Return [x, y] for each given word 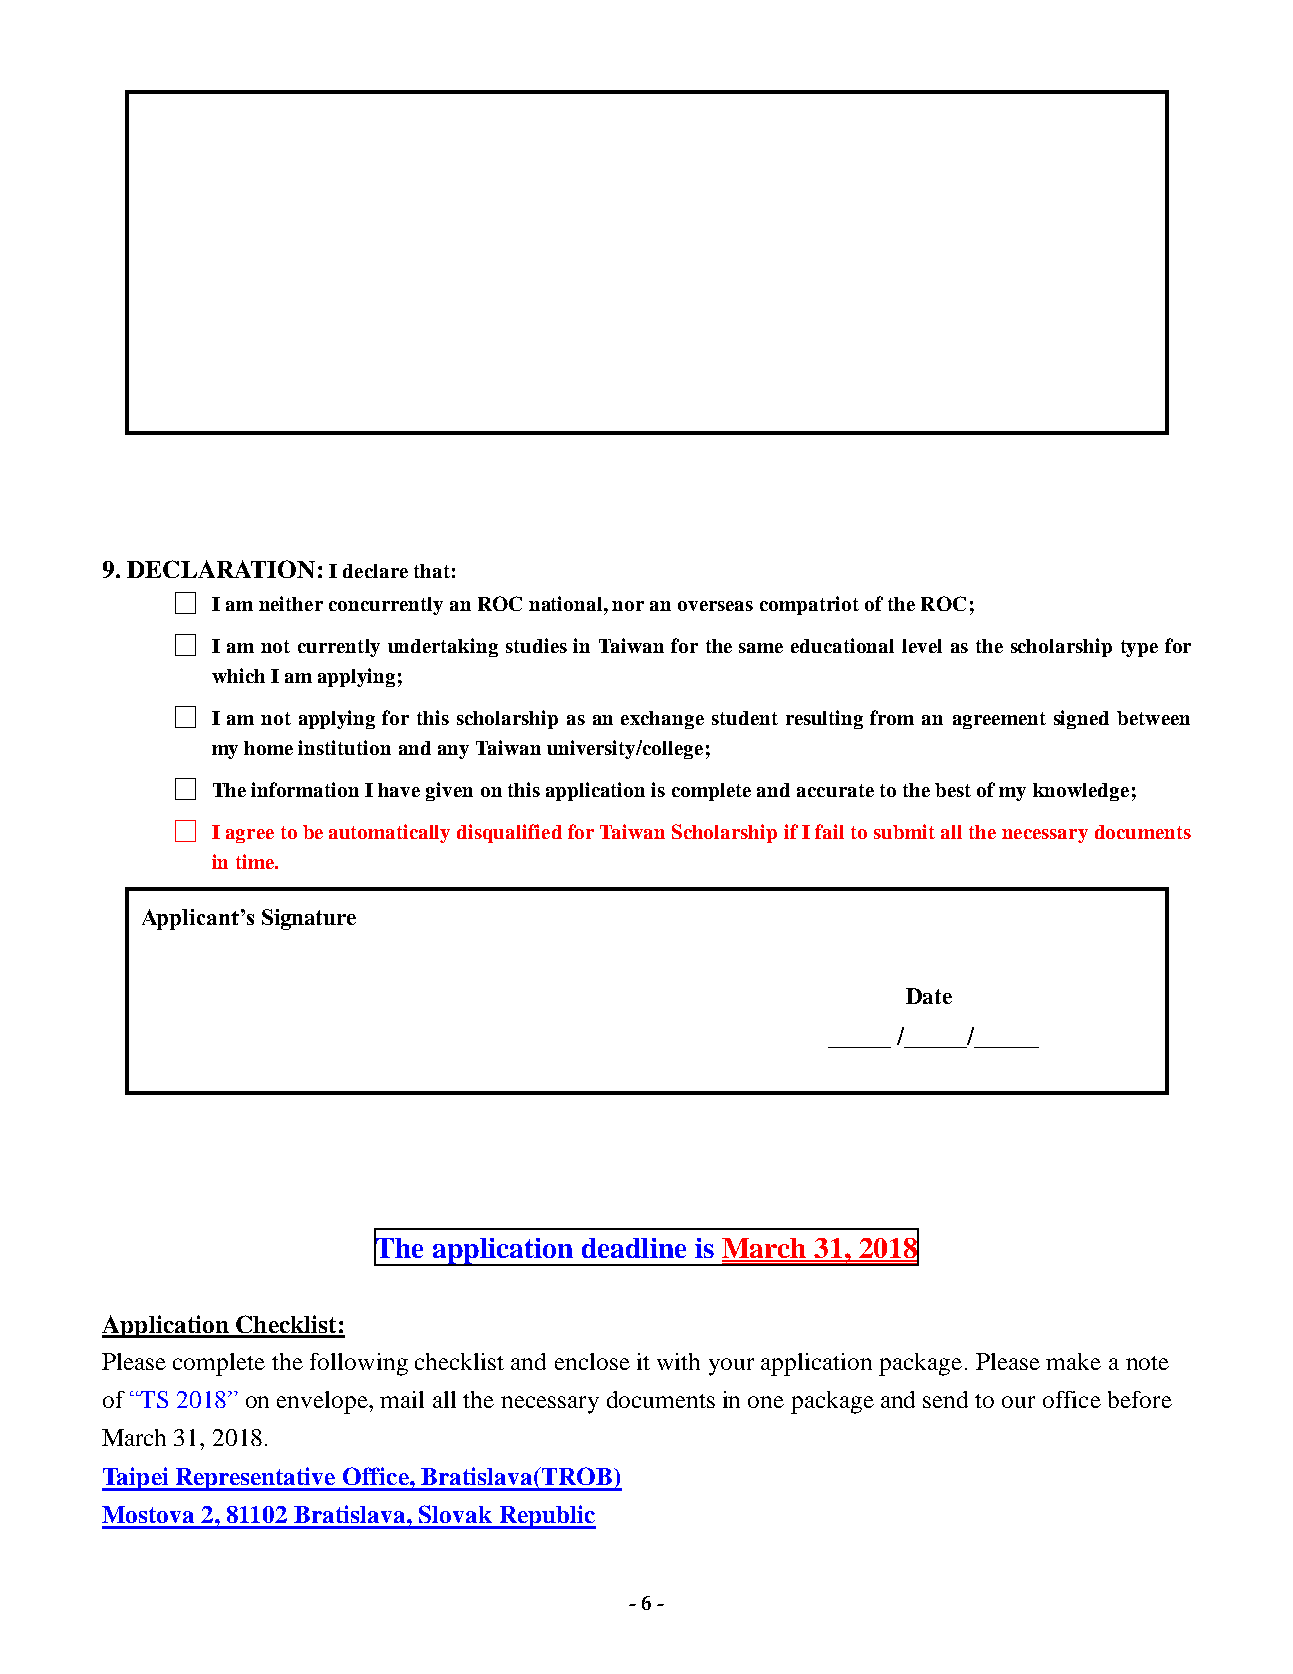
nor [628, 606]
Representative [255, 1479]
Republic [546, 1517]
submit [904, 831]
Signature [309, 919]
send [945, 1399]
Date [929, 996]
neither [291, 603]
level [922, 646]
